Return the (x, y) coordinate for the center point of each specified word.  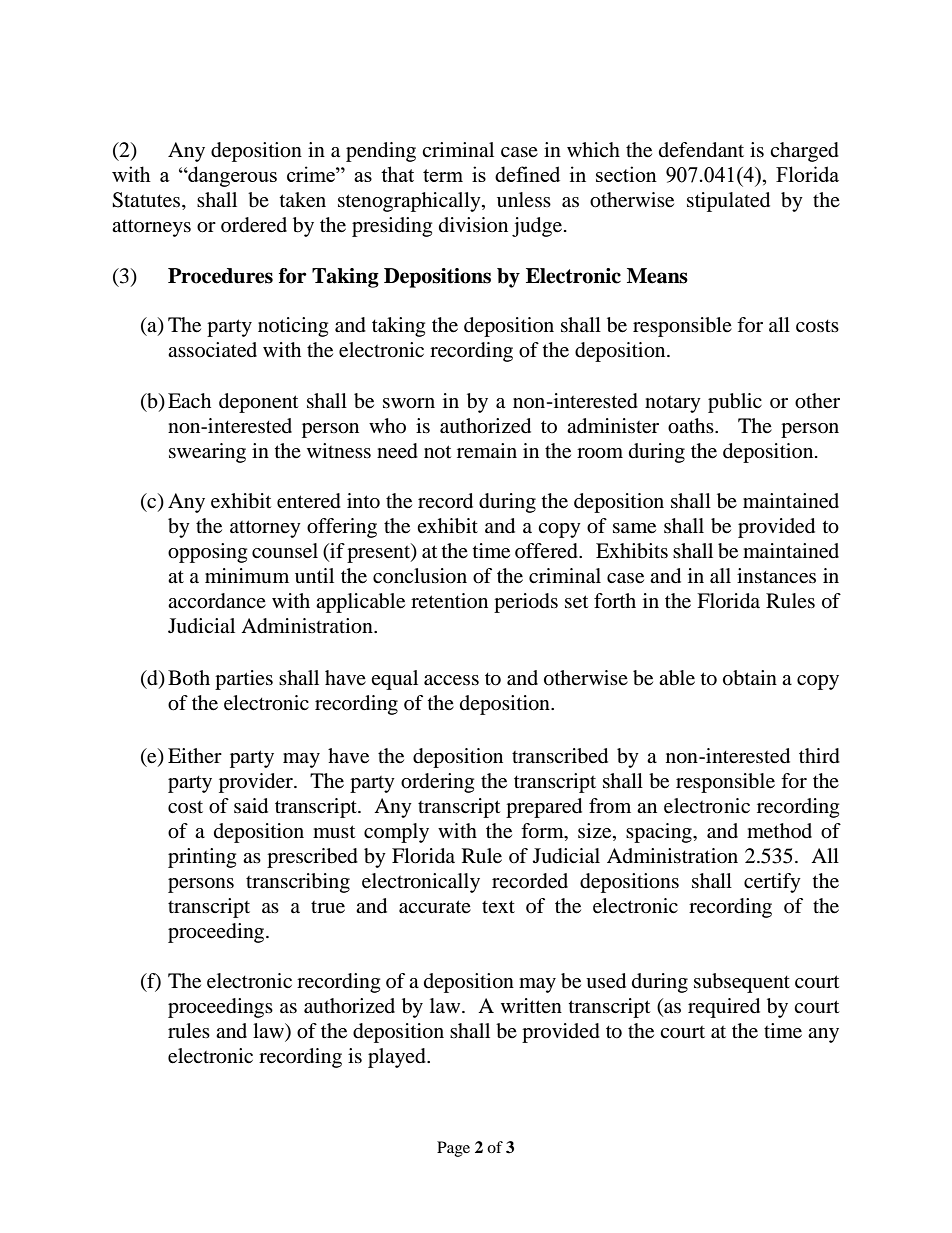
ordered (254, 225)
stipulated (728, 202)
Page (453, 1149)
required (724, 1008)
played (398, 1058)
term (443, 175)
